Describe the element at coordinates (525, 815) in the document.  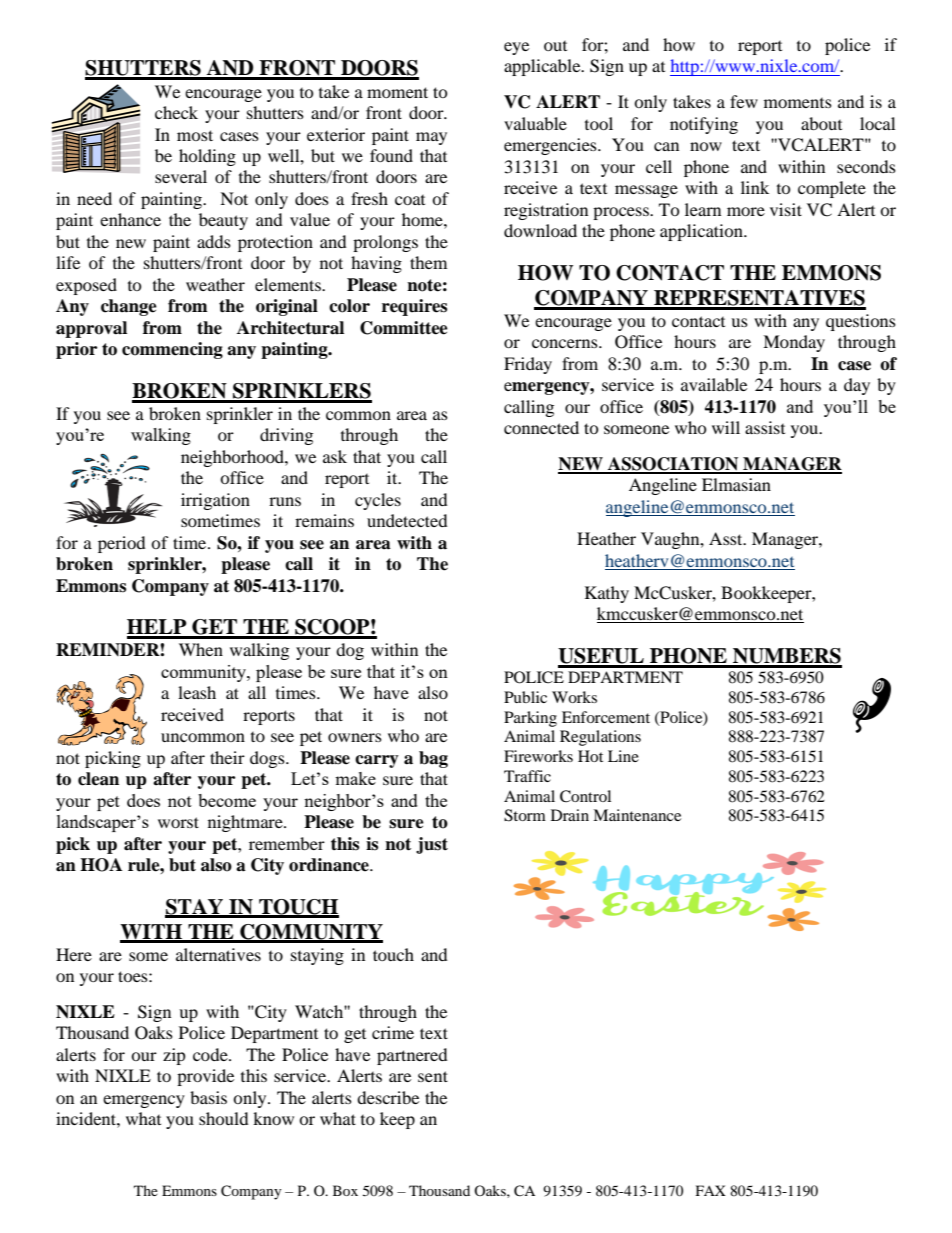
I see `Storm` at that location.
